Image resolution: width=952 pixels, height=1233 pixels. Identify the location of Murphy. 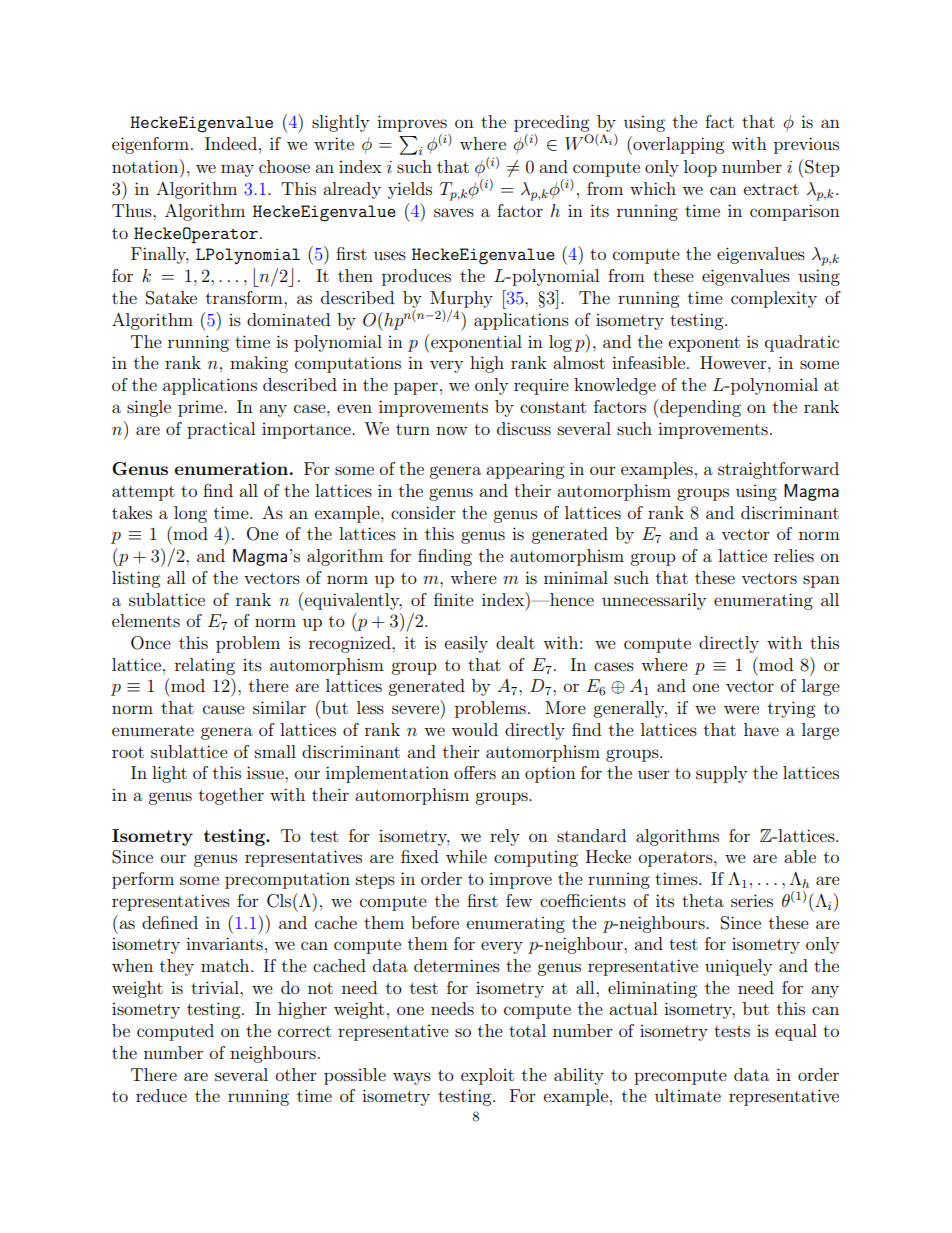
(461, 299).
